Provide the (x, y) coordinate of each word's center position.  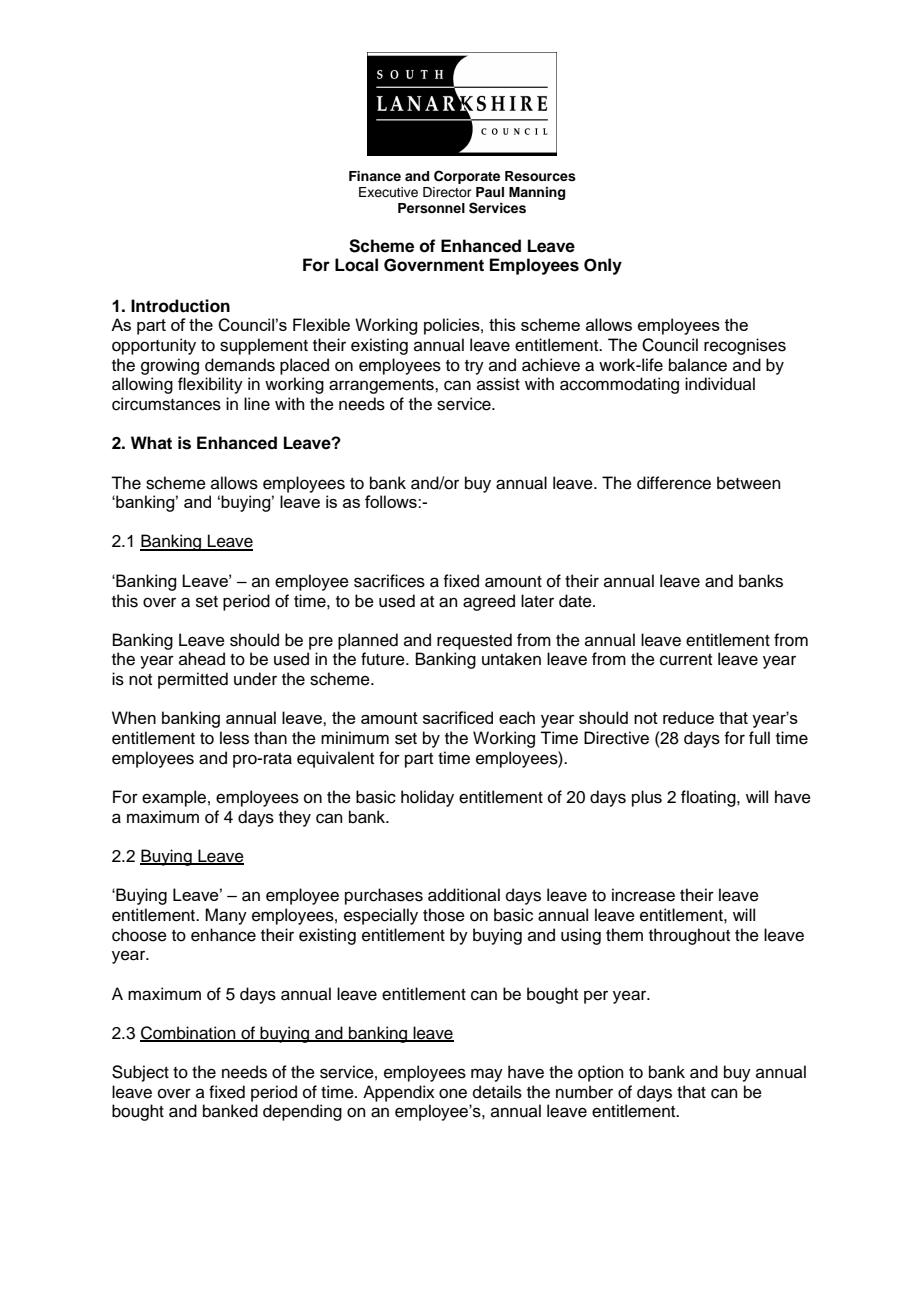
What (151, 443)
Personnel (431, 208)
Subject (140, 1073)
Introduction (180, 306)
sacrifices (389, 581)
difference (674, 483)
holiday (427, 798)
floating (709, 798)
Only (603, 266)
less (234, 738)
